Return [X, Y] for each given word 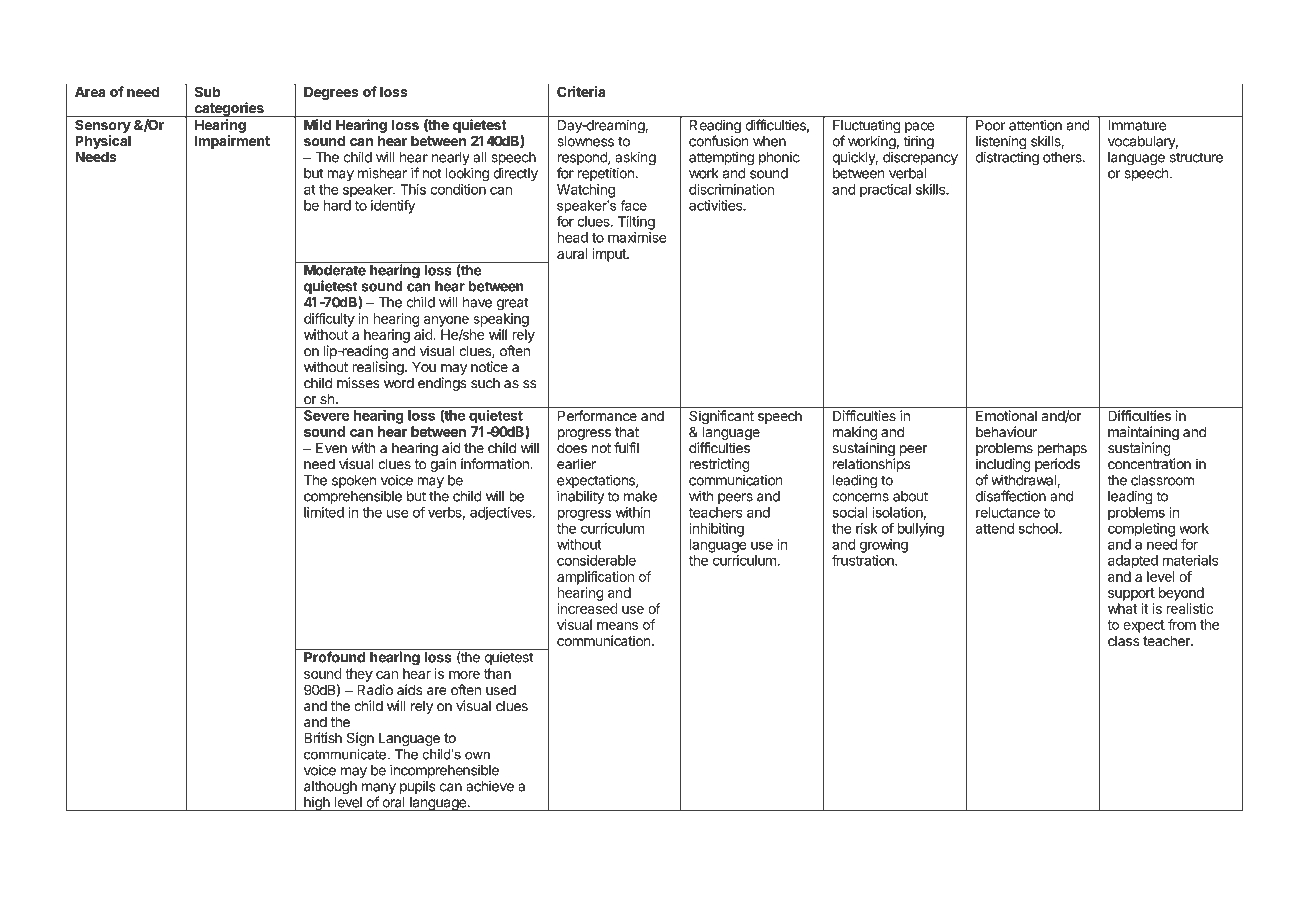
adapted [1133, 562]
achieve [490, 786]
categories [229, 110]
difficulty [329, 320]
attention [1035, 125]
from [1182, 624]
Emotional [1006, 416]
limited [324, 512]
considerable [596, 560]
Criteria [581, 90]
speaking [501, 320]
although [330, 788]
